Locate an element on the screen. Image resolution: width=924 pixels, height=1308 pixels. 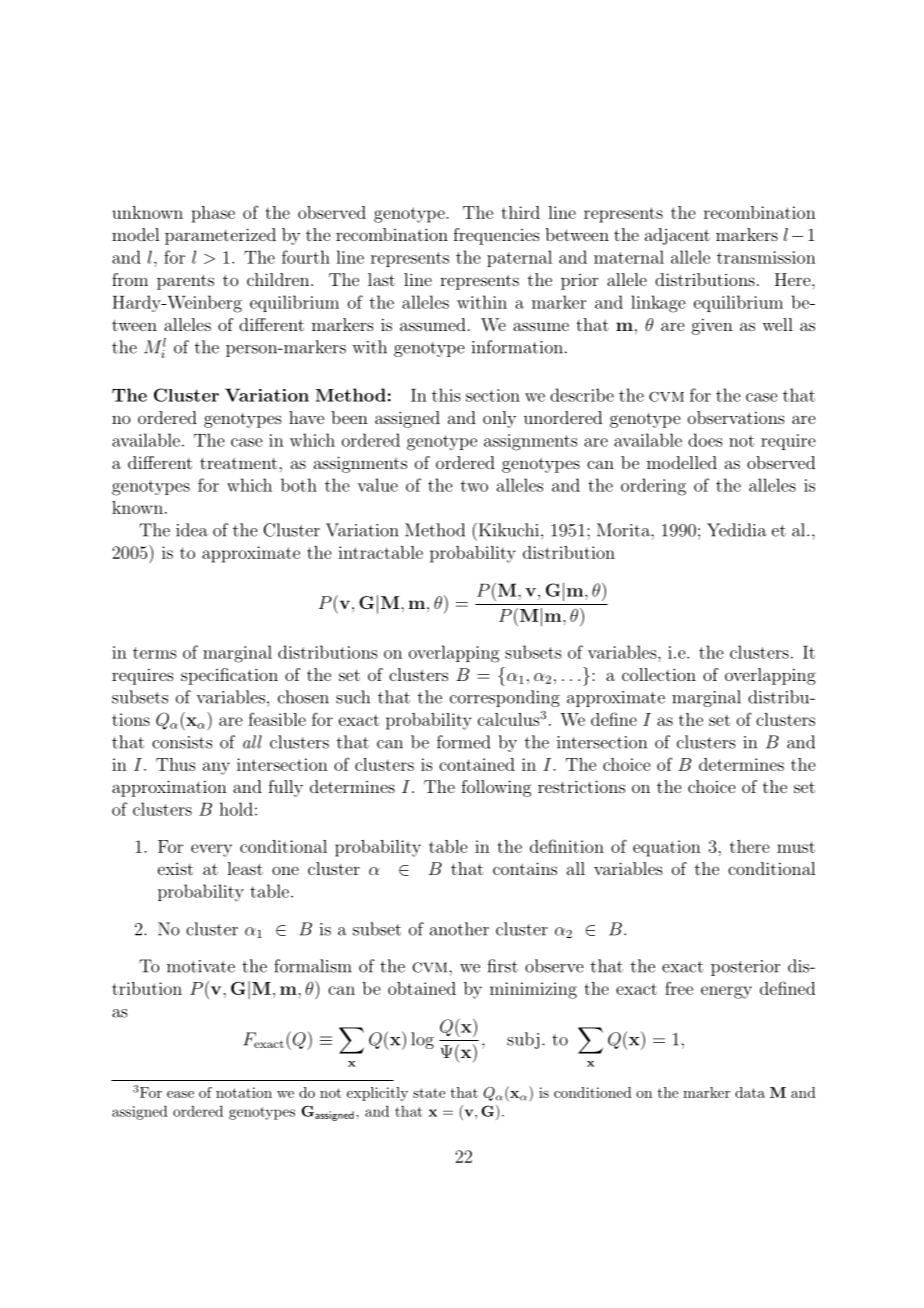
specification is located at coordinates (229, 676).
